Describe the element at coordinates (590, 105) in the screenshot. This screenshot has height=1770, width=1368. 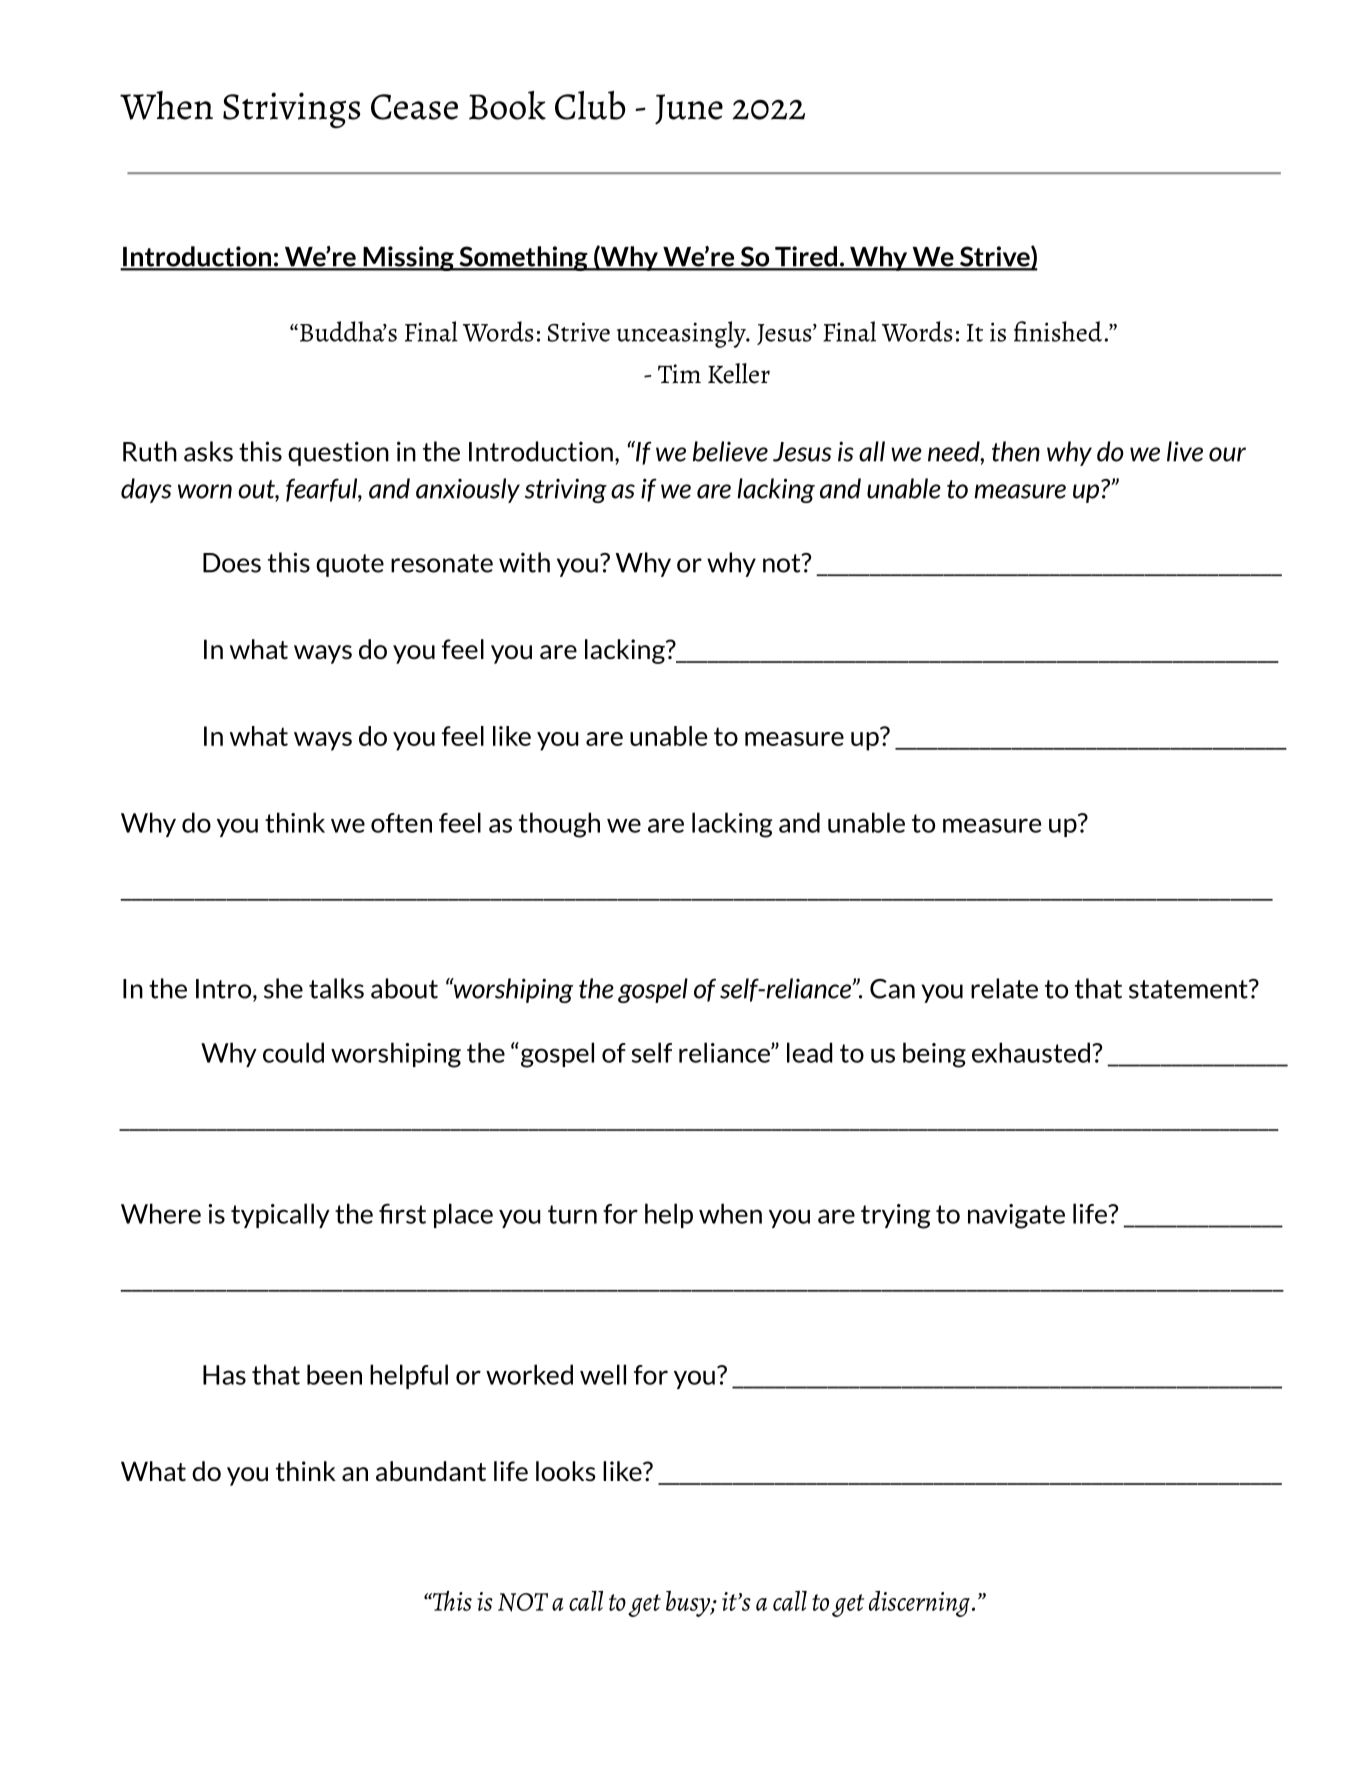
I see `Club` at that location.
